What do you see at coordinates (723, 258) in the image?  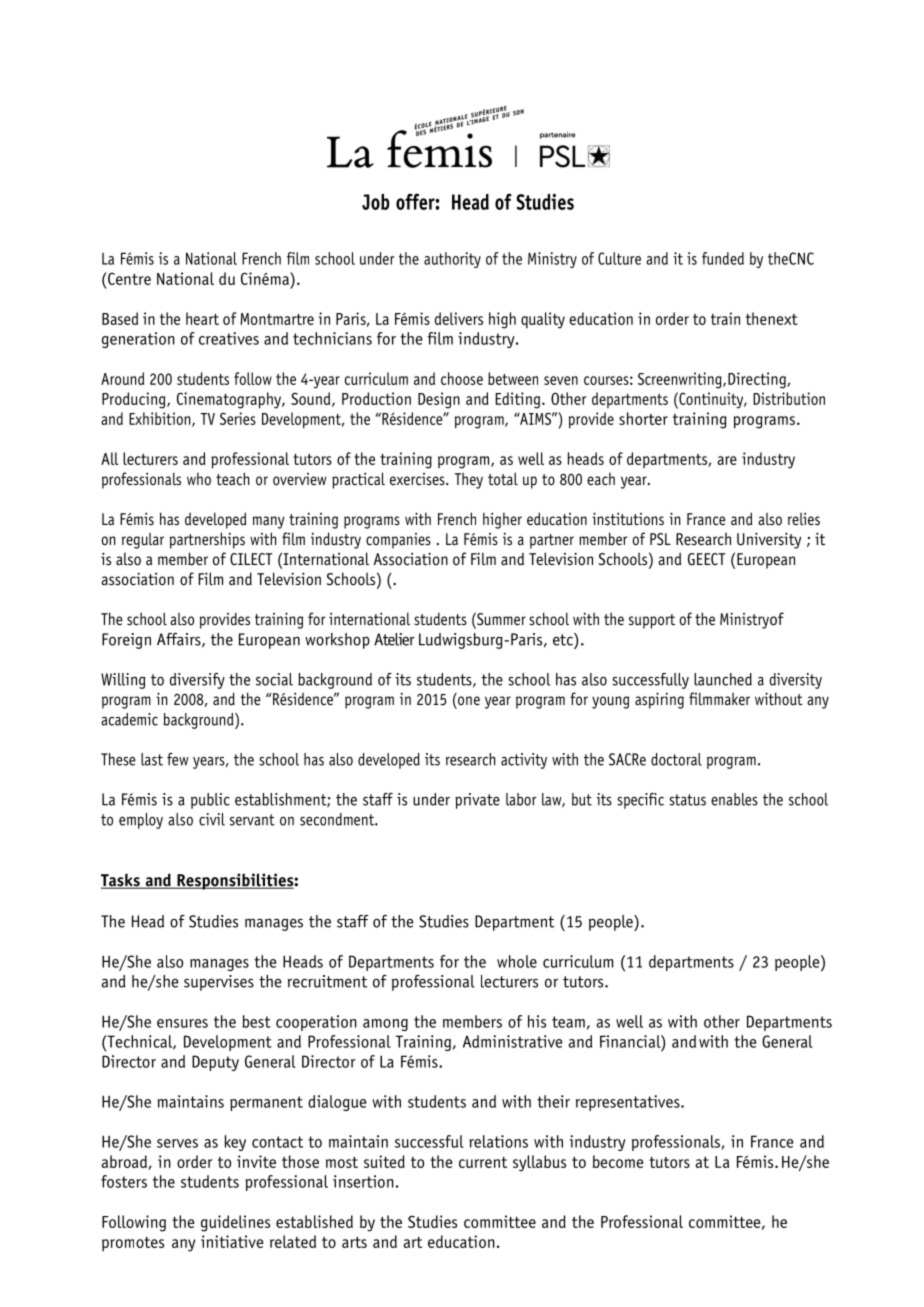 I see `funded` at bounding box center [723, 258].
